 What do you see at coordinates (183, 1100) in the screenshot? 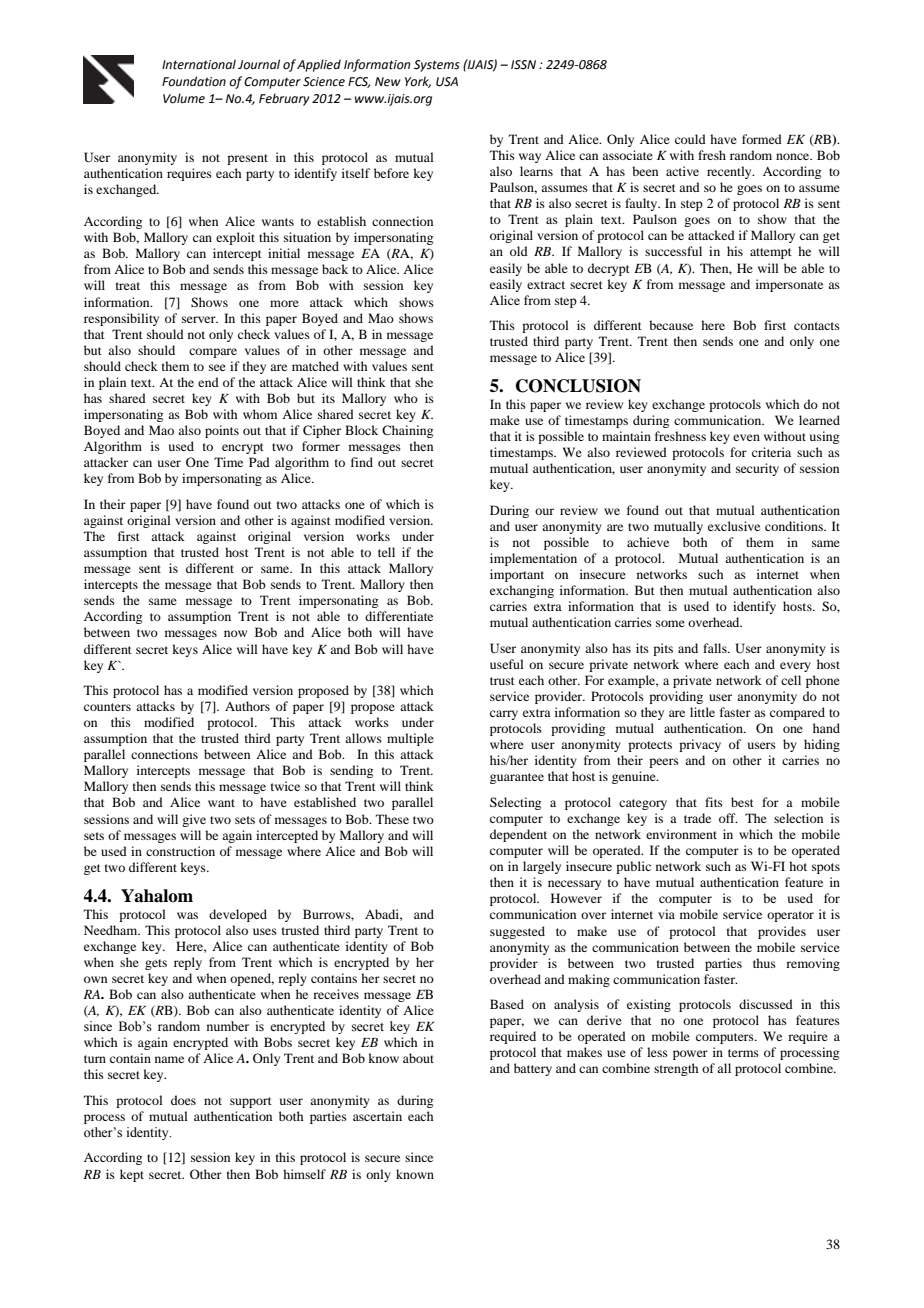
I see `does` at bounding box center [183, 1100].
